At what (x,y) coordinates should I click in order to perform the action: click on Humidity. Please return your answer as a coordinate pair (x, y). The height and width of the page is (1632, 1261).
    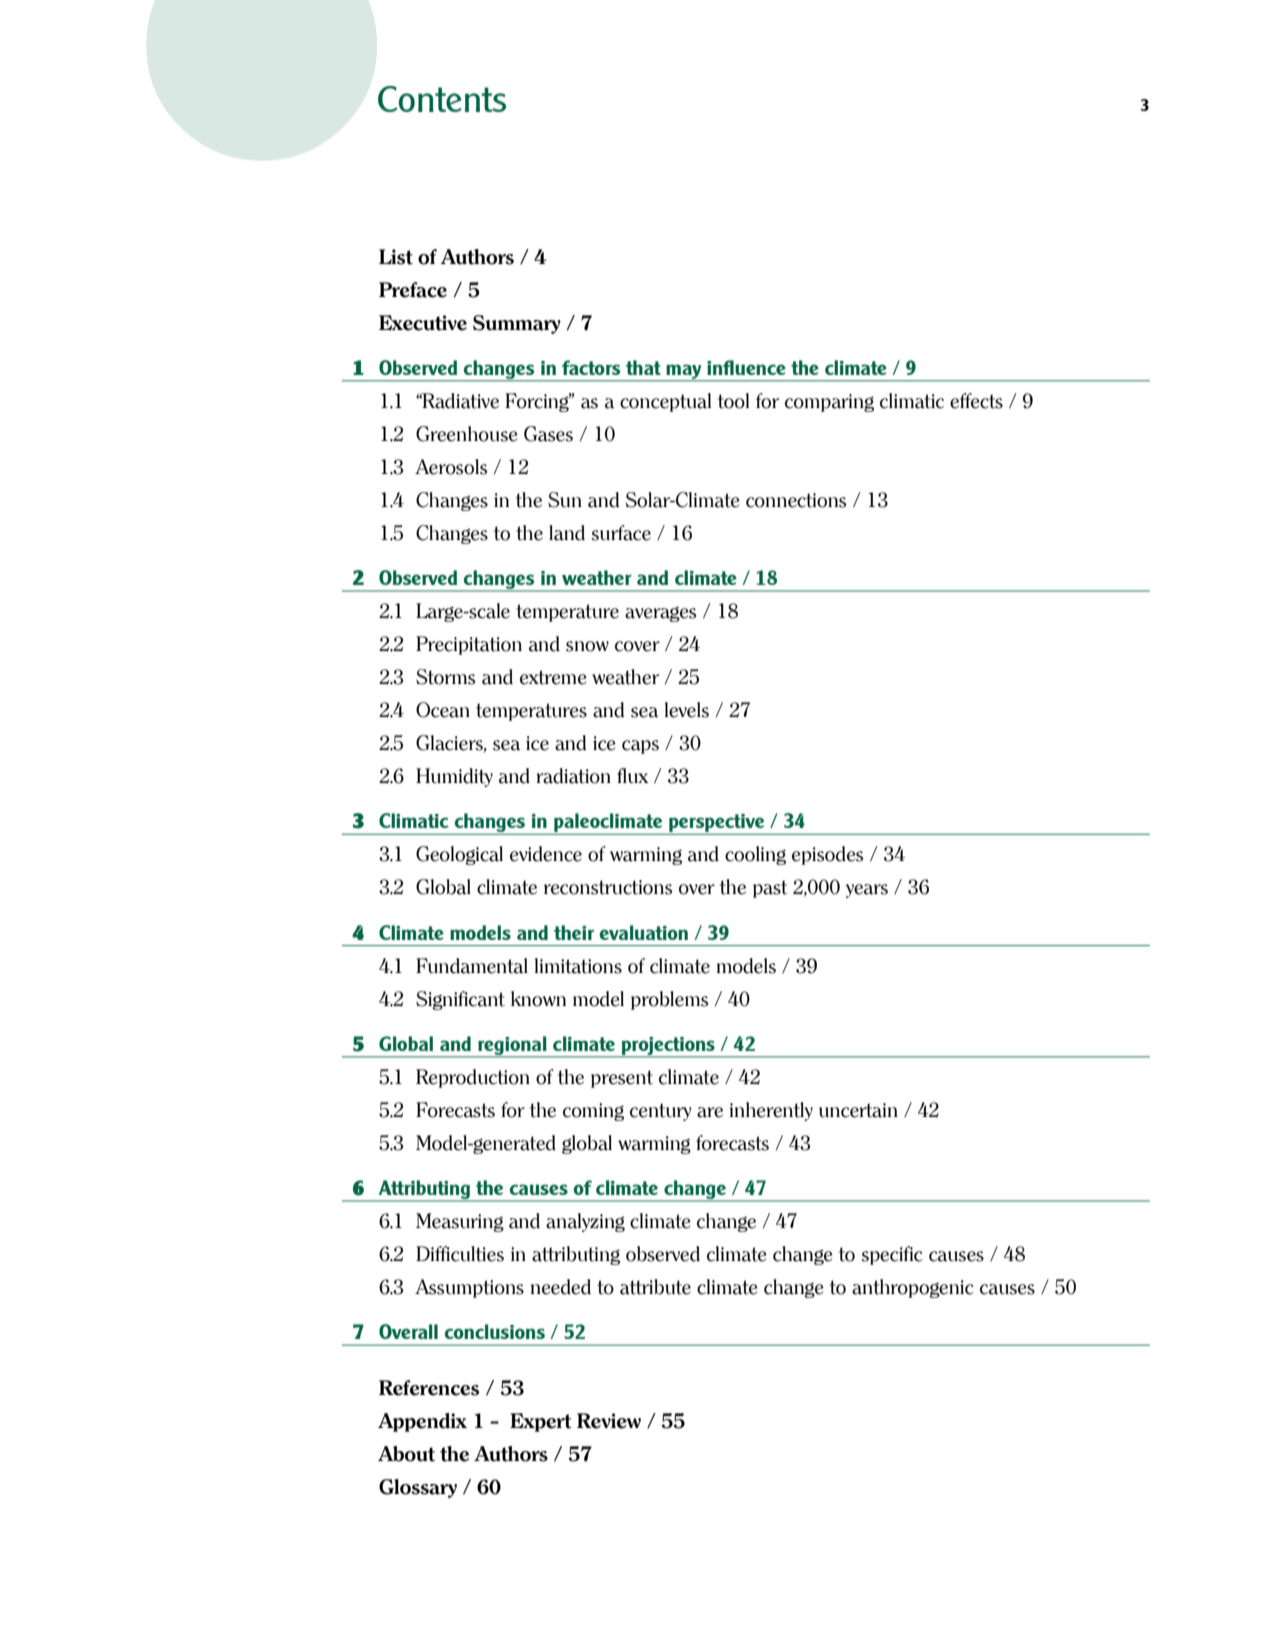
    Looking at the image, I should click on (454, 777).
